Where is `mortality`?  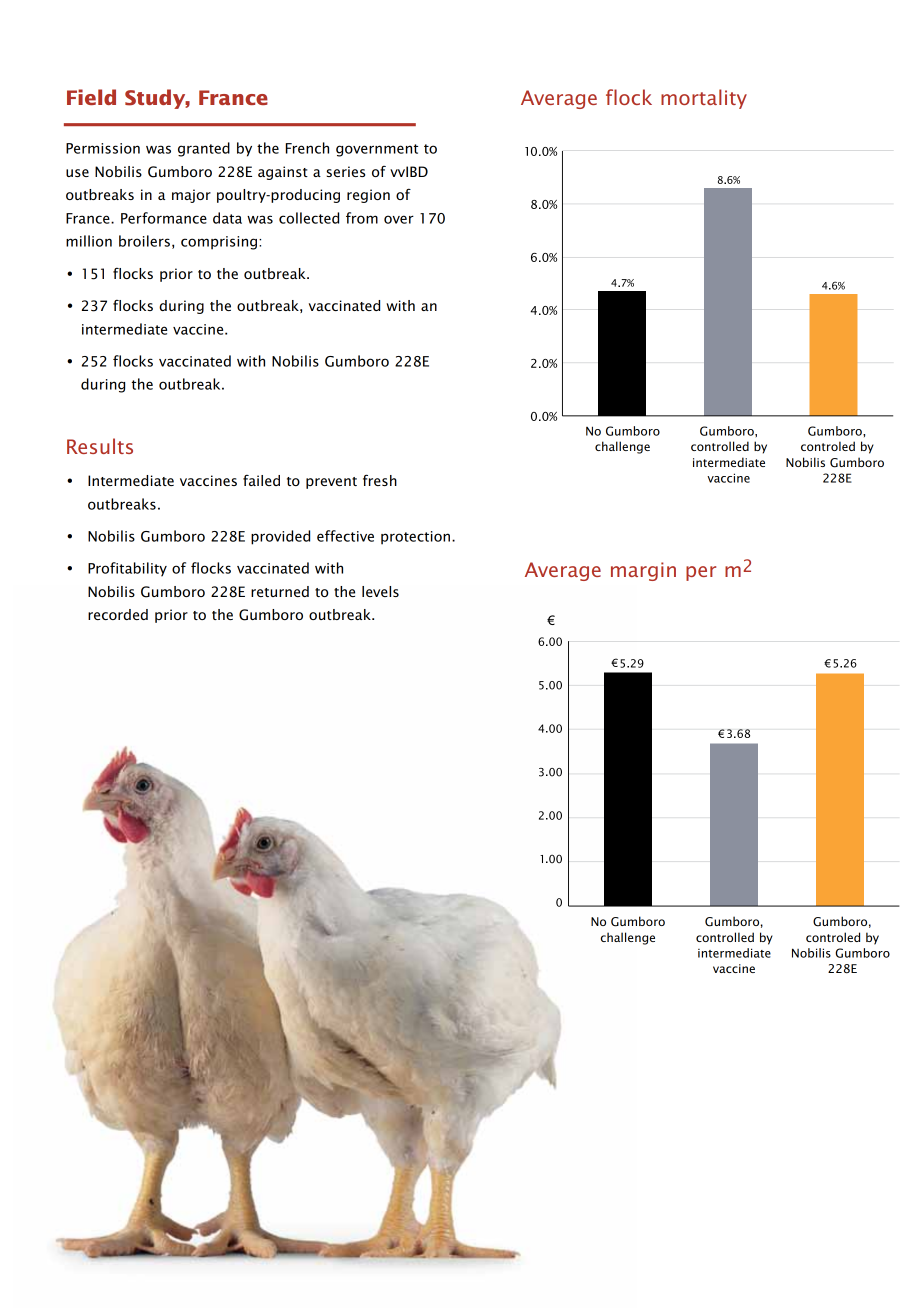 mortality is located at coordinates (704, 99).
